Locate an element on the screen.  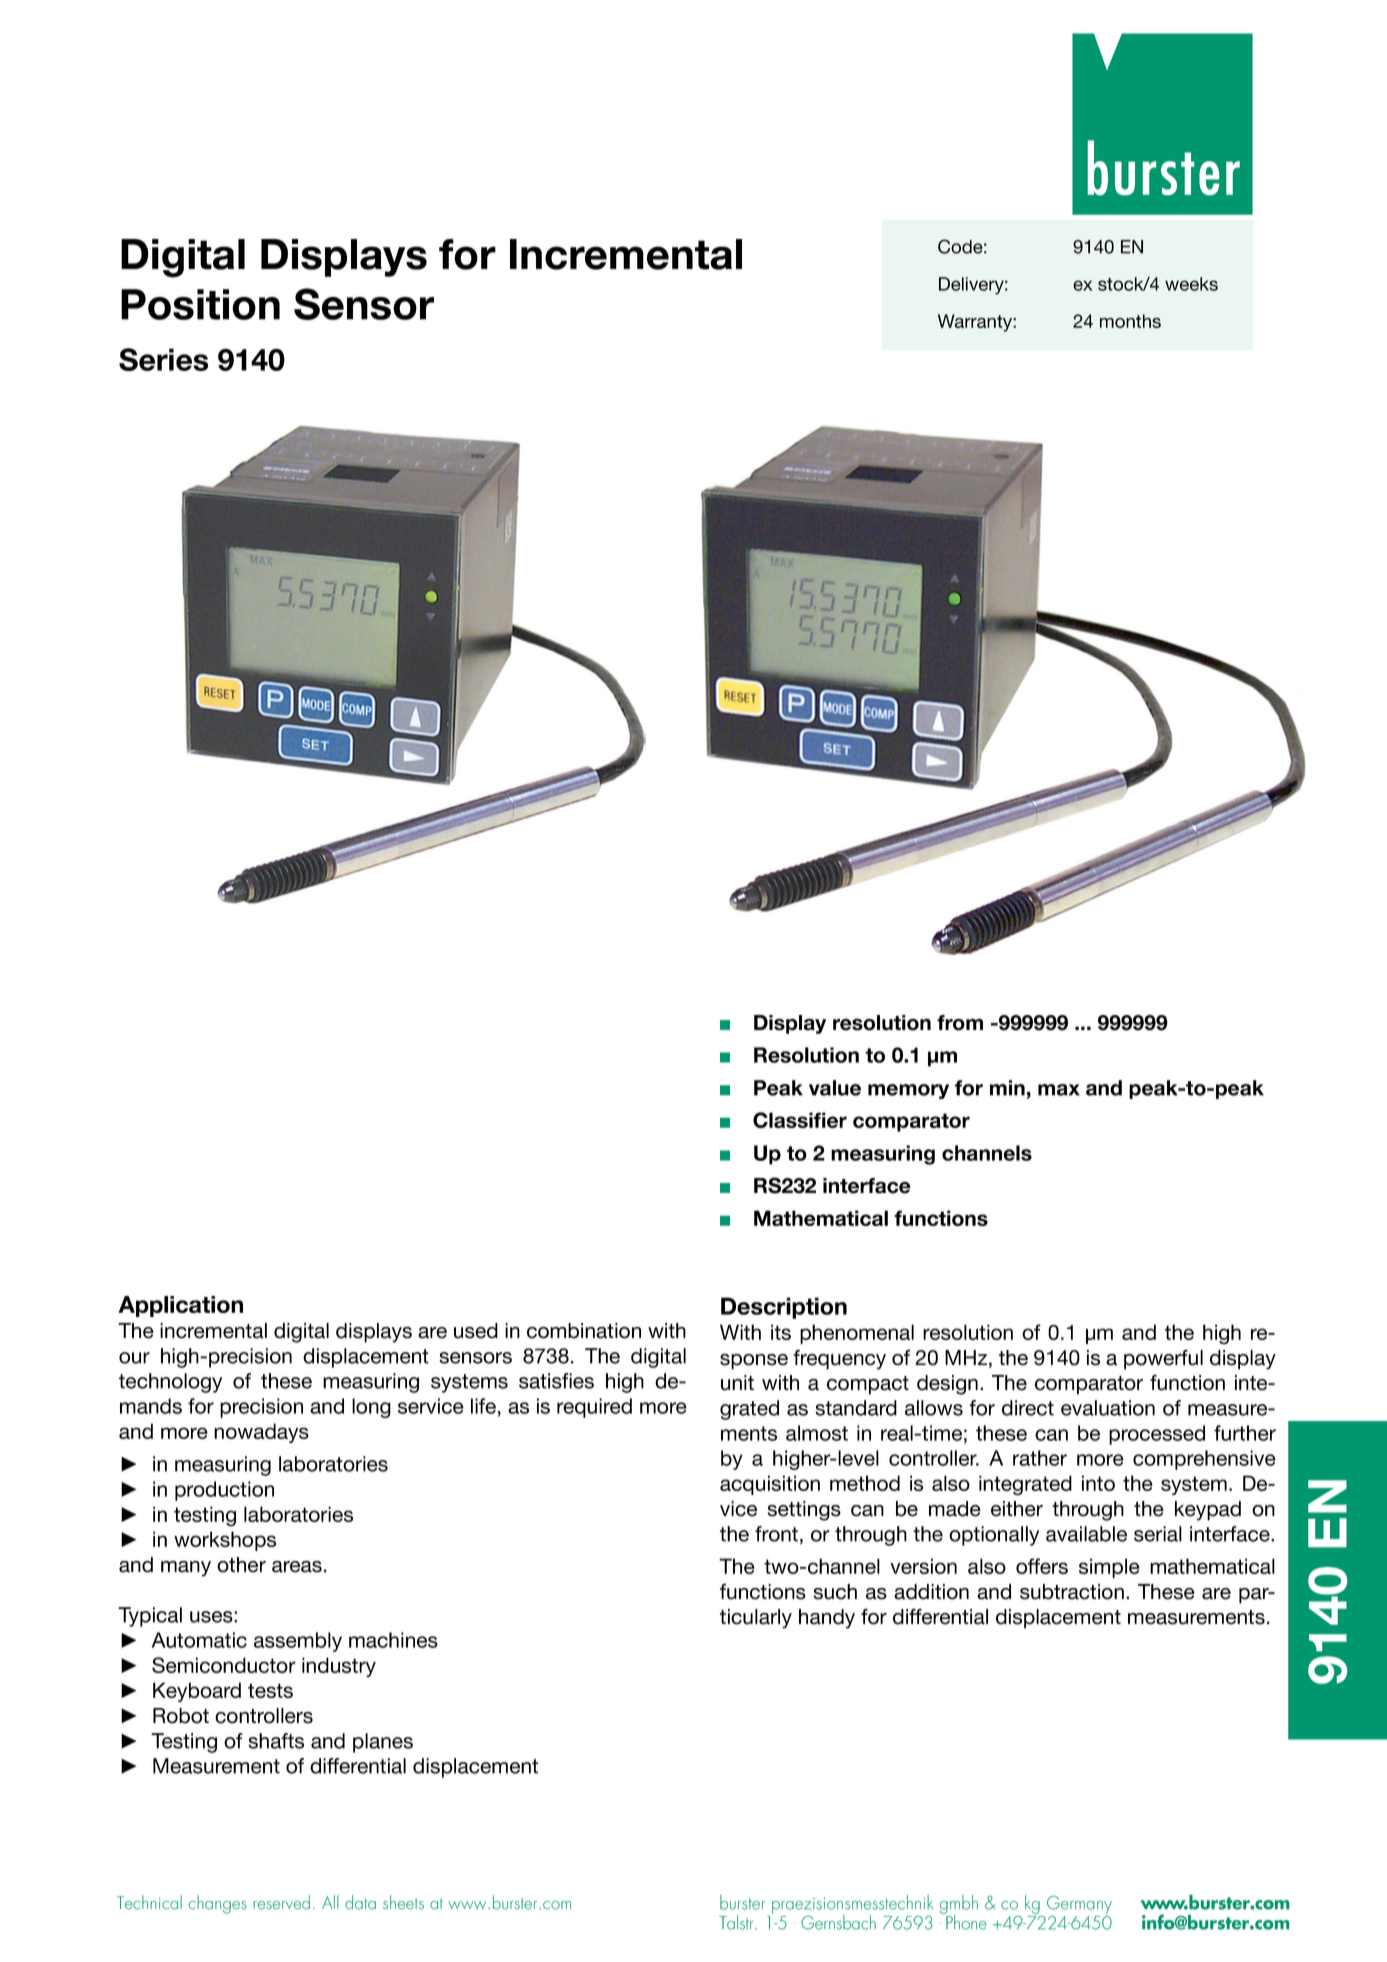
max is located at coordinates (1059, 1090).
